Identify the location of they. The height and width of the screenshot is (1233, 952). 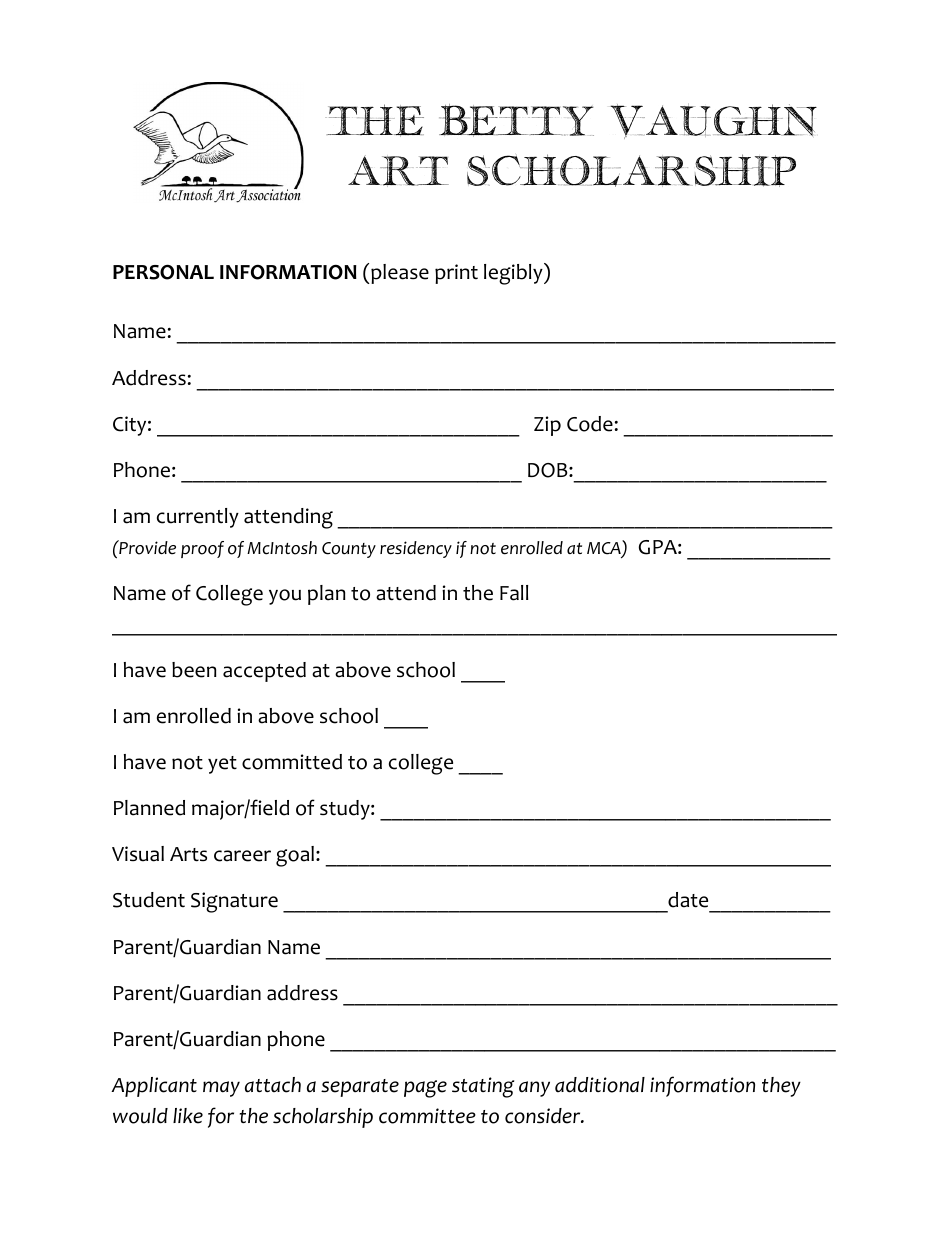
(781, 1087).
